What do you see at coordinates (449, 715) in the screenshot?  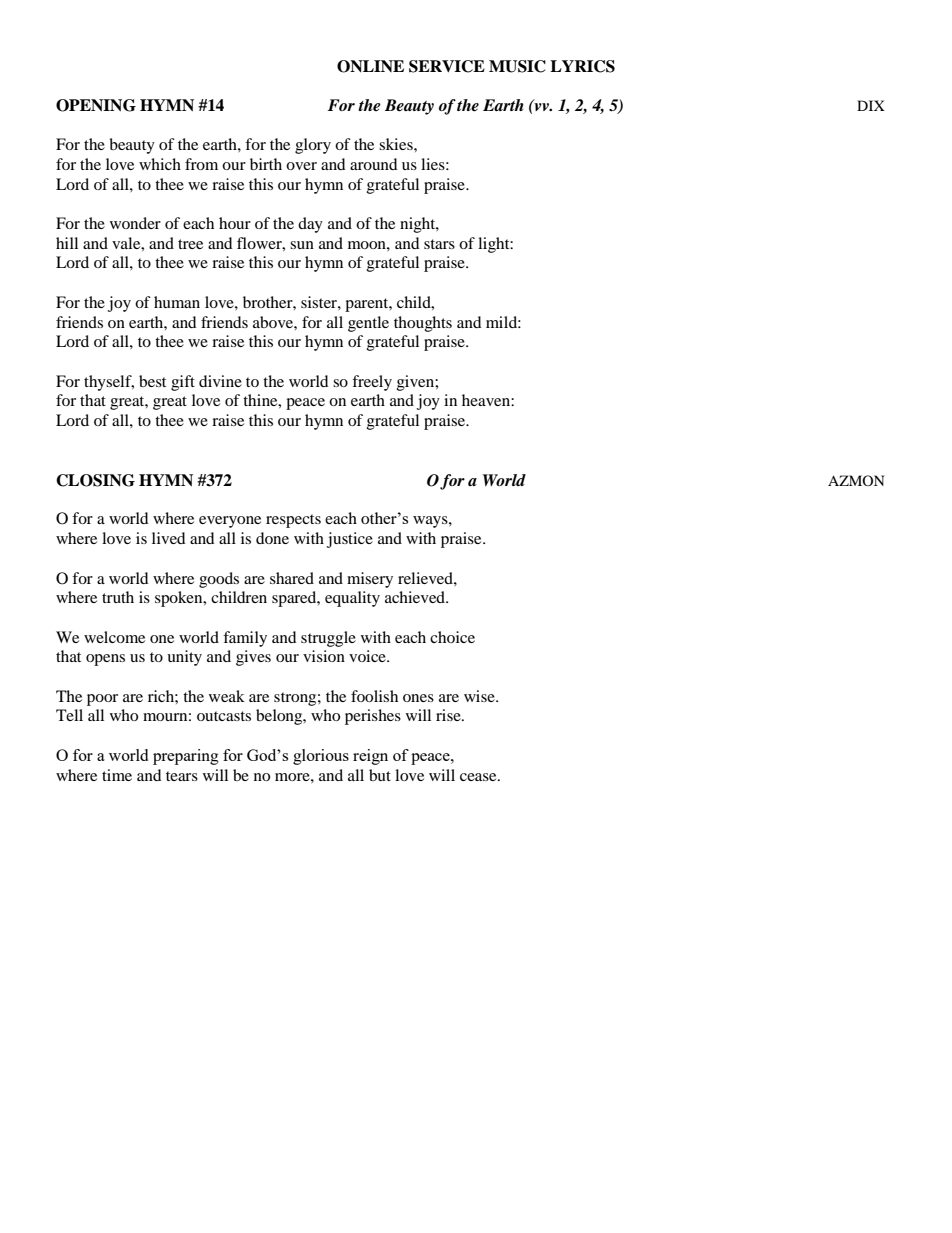 I see `rise` at bounding box center [449, 715].
